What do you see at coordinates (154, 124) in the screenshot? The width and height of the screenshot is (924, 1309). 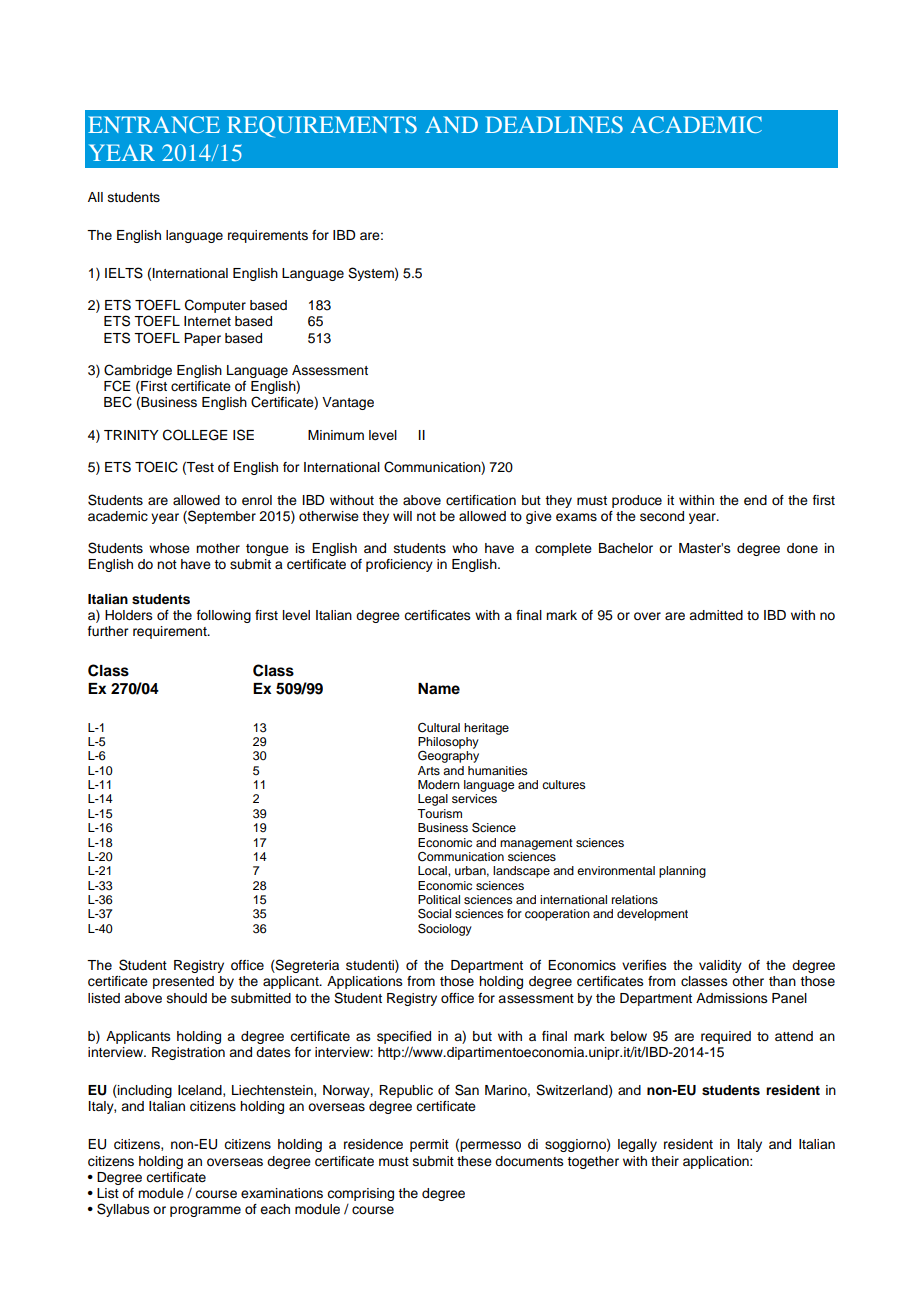 I see `ENTRANCE` at bounding box center [154, 124].
